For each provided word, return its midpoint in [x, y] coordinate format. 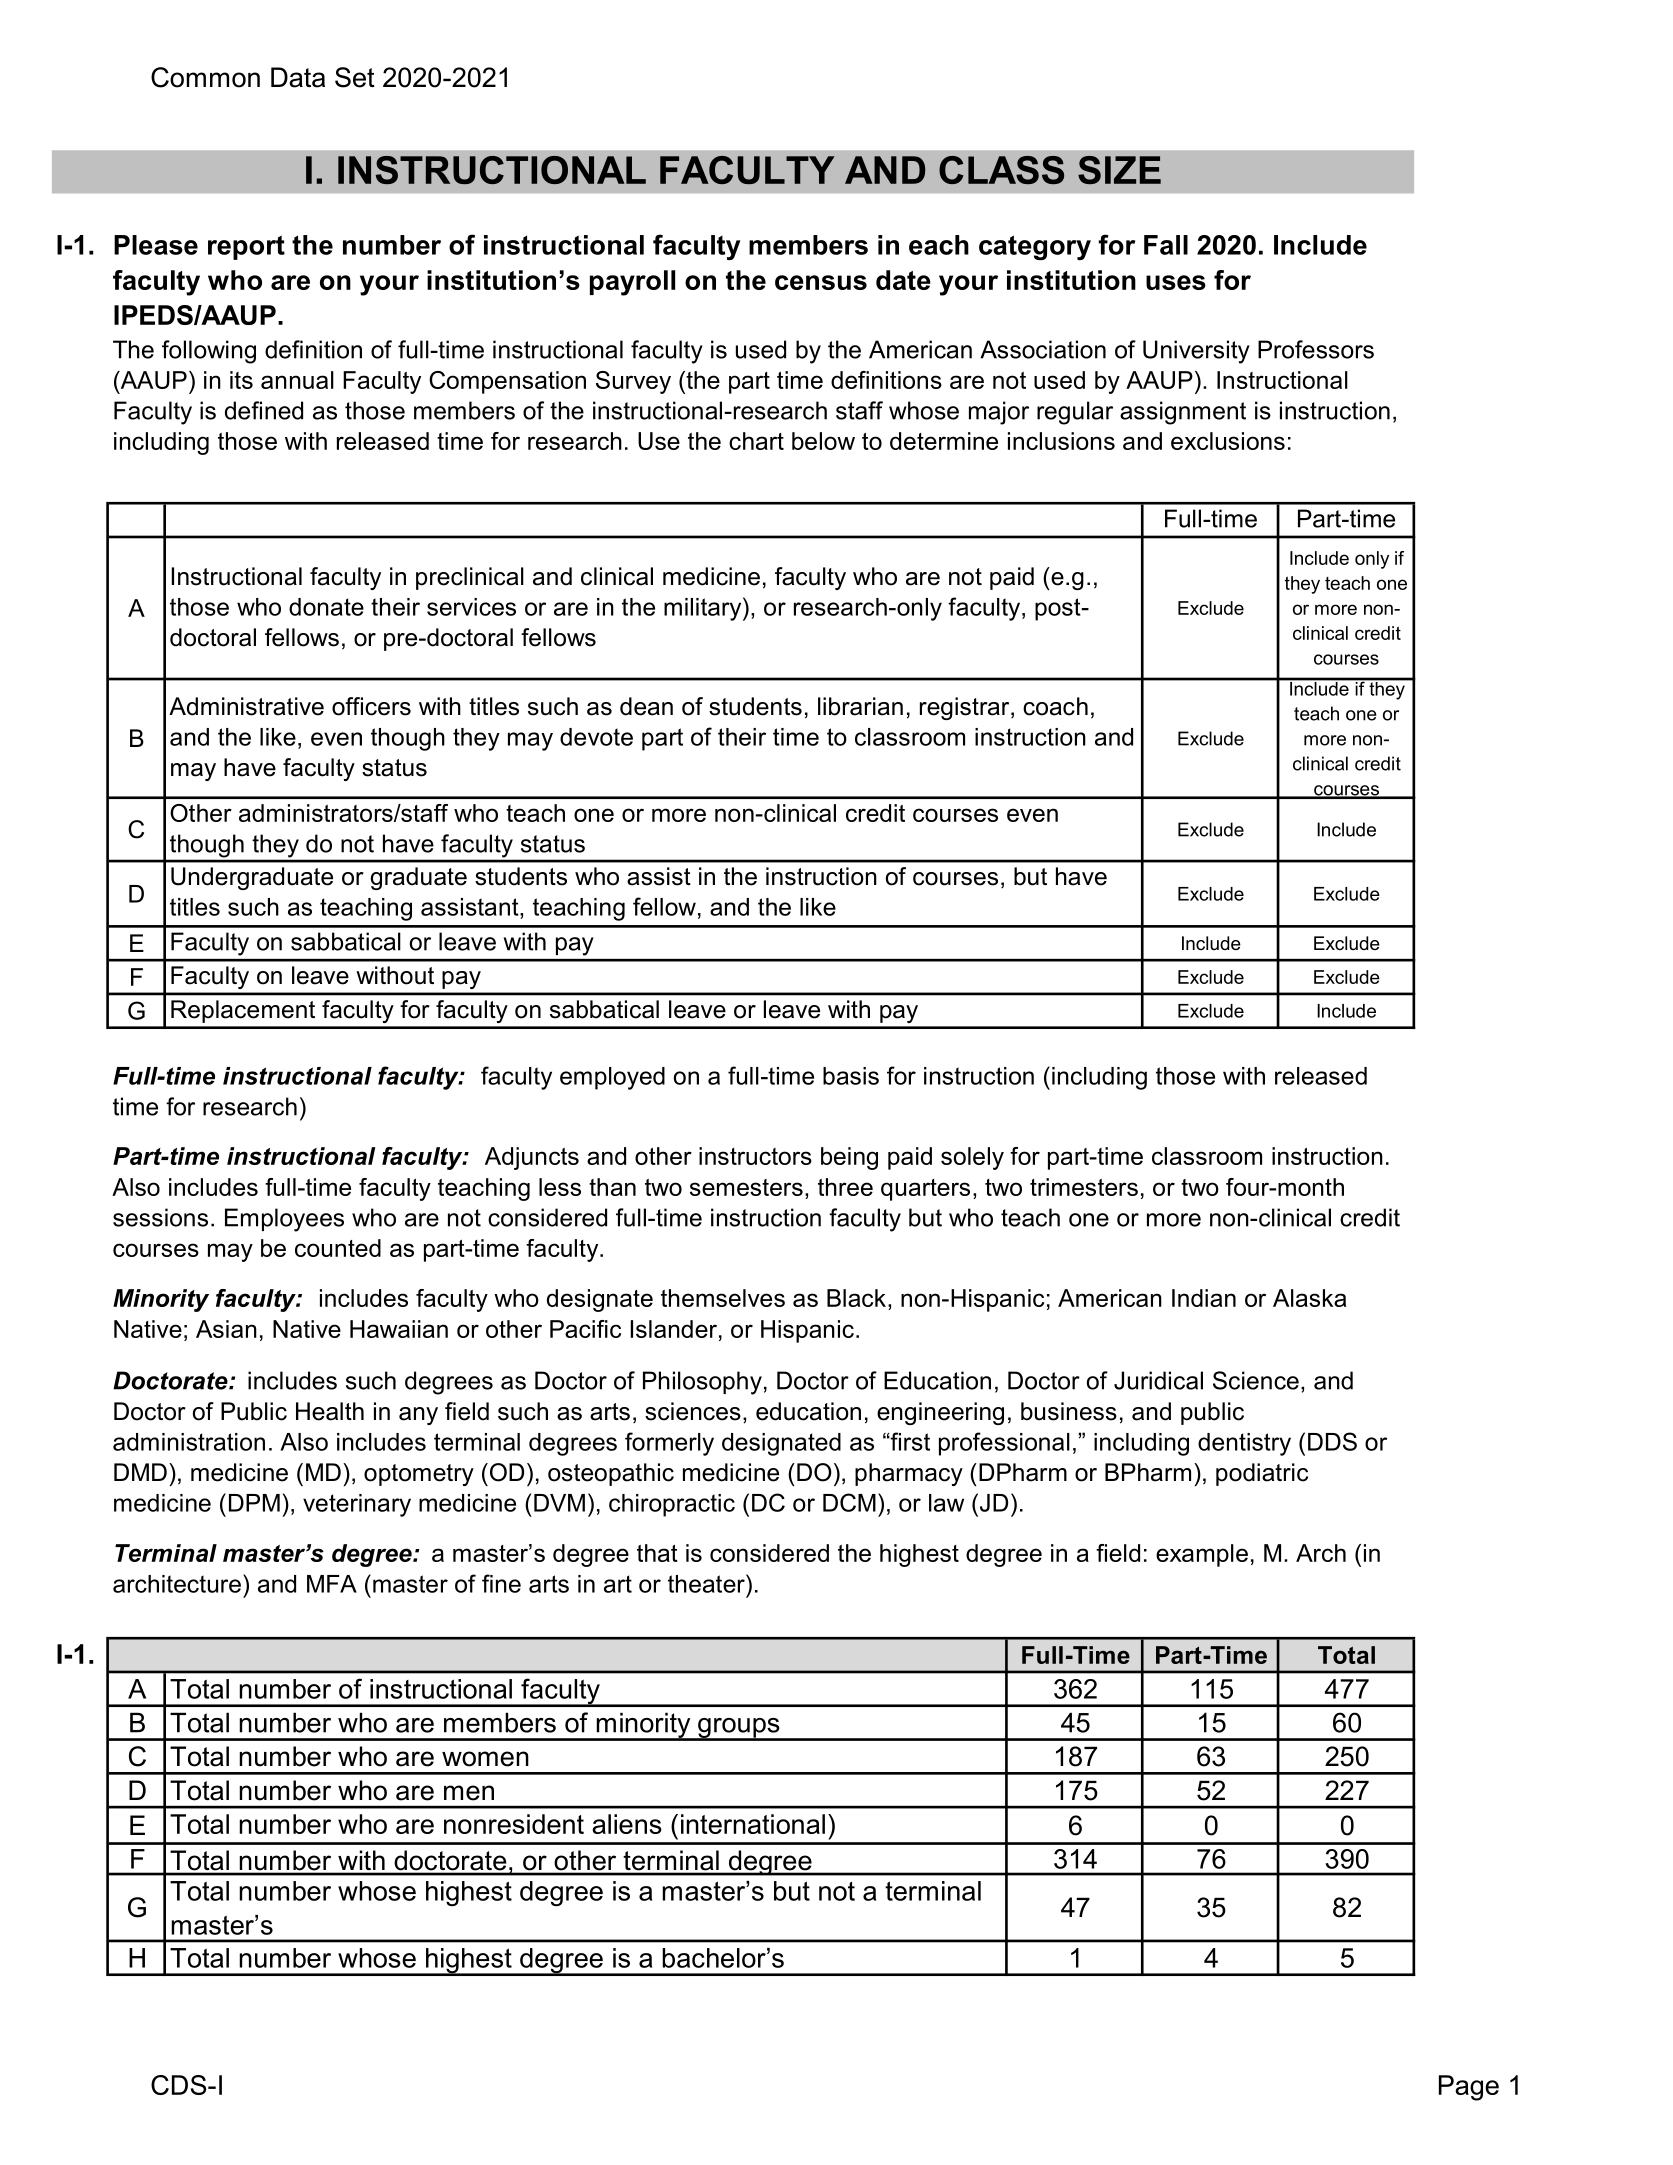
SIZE [1119, 170]
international [753, 1824]
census [821, 282]
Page [1469, 2088]
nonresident [514, 1824]
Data [298, 77]
